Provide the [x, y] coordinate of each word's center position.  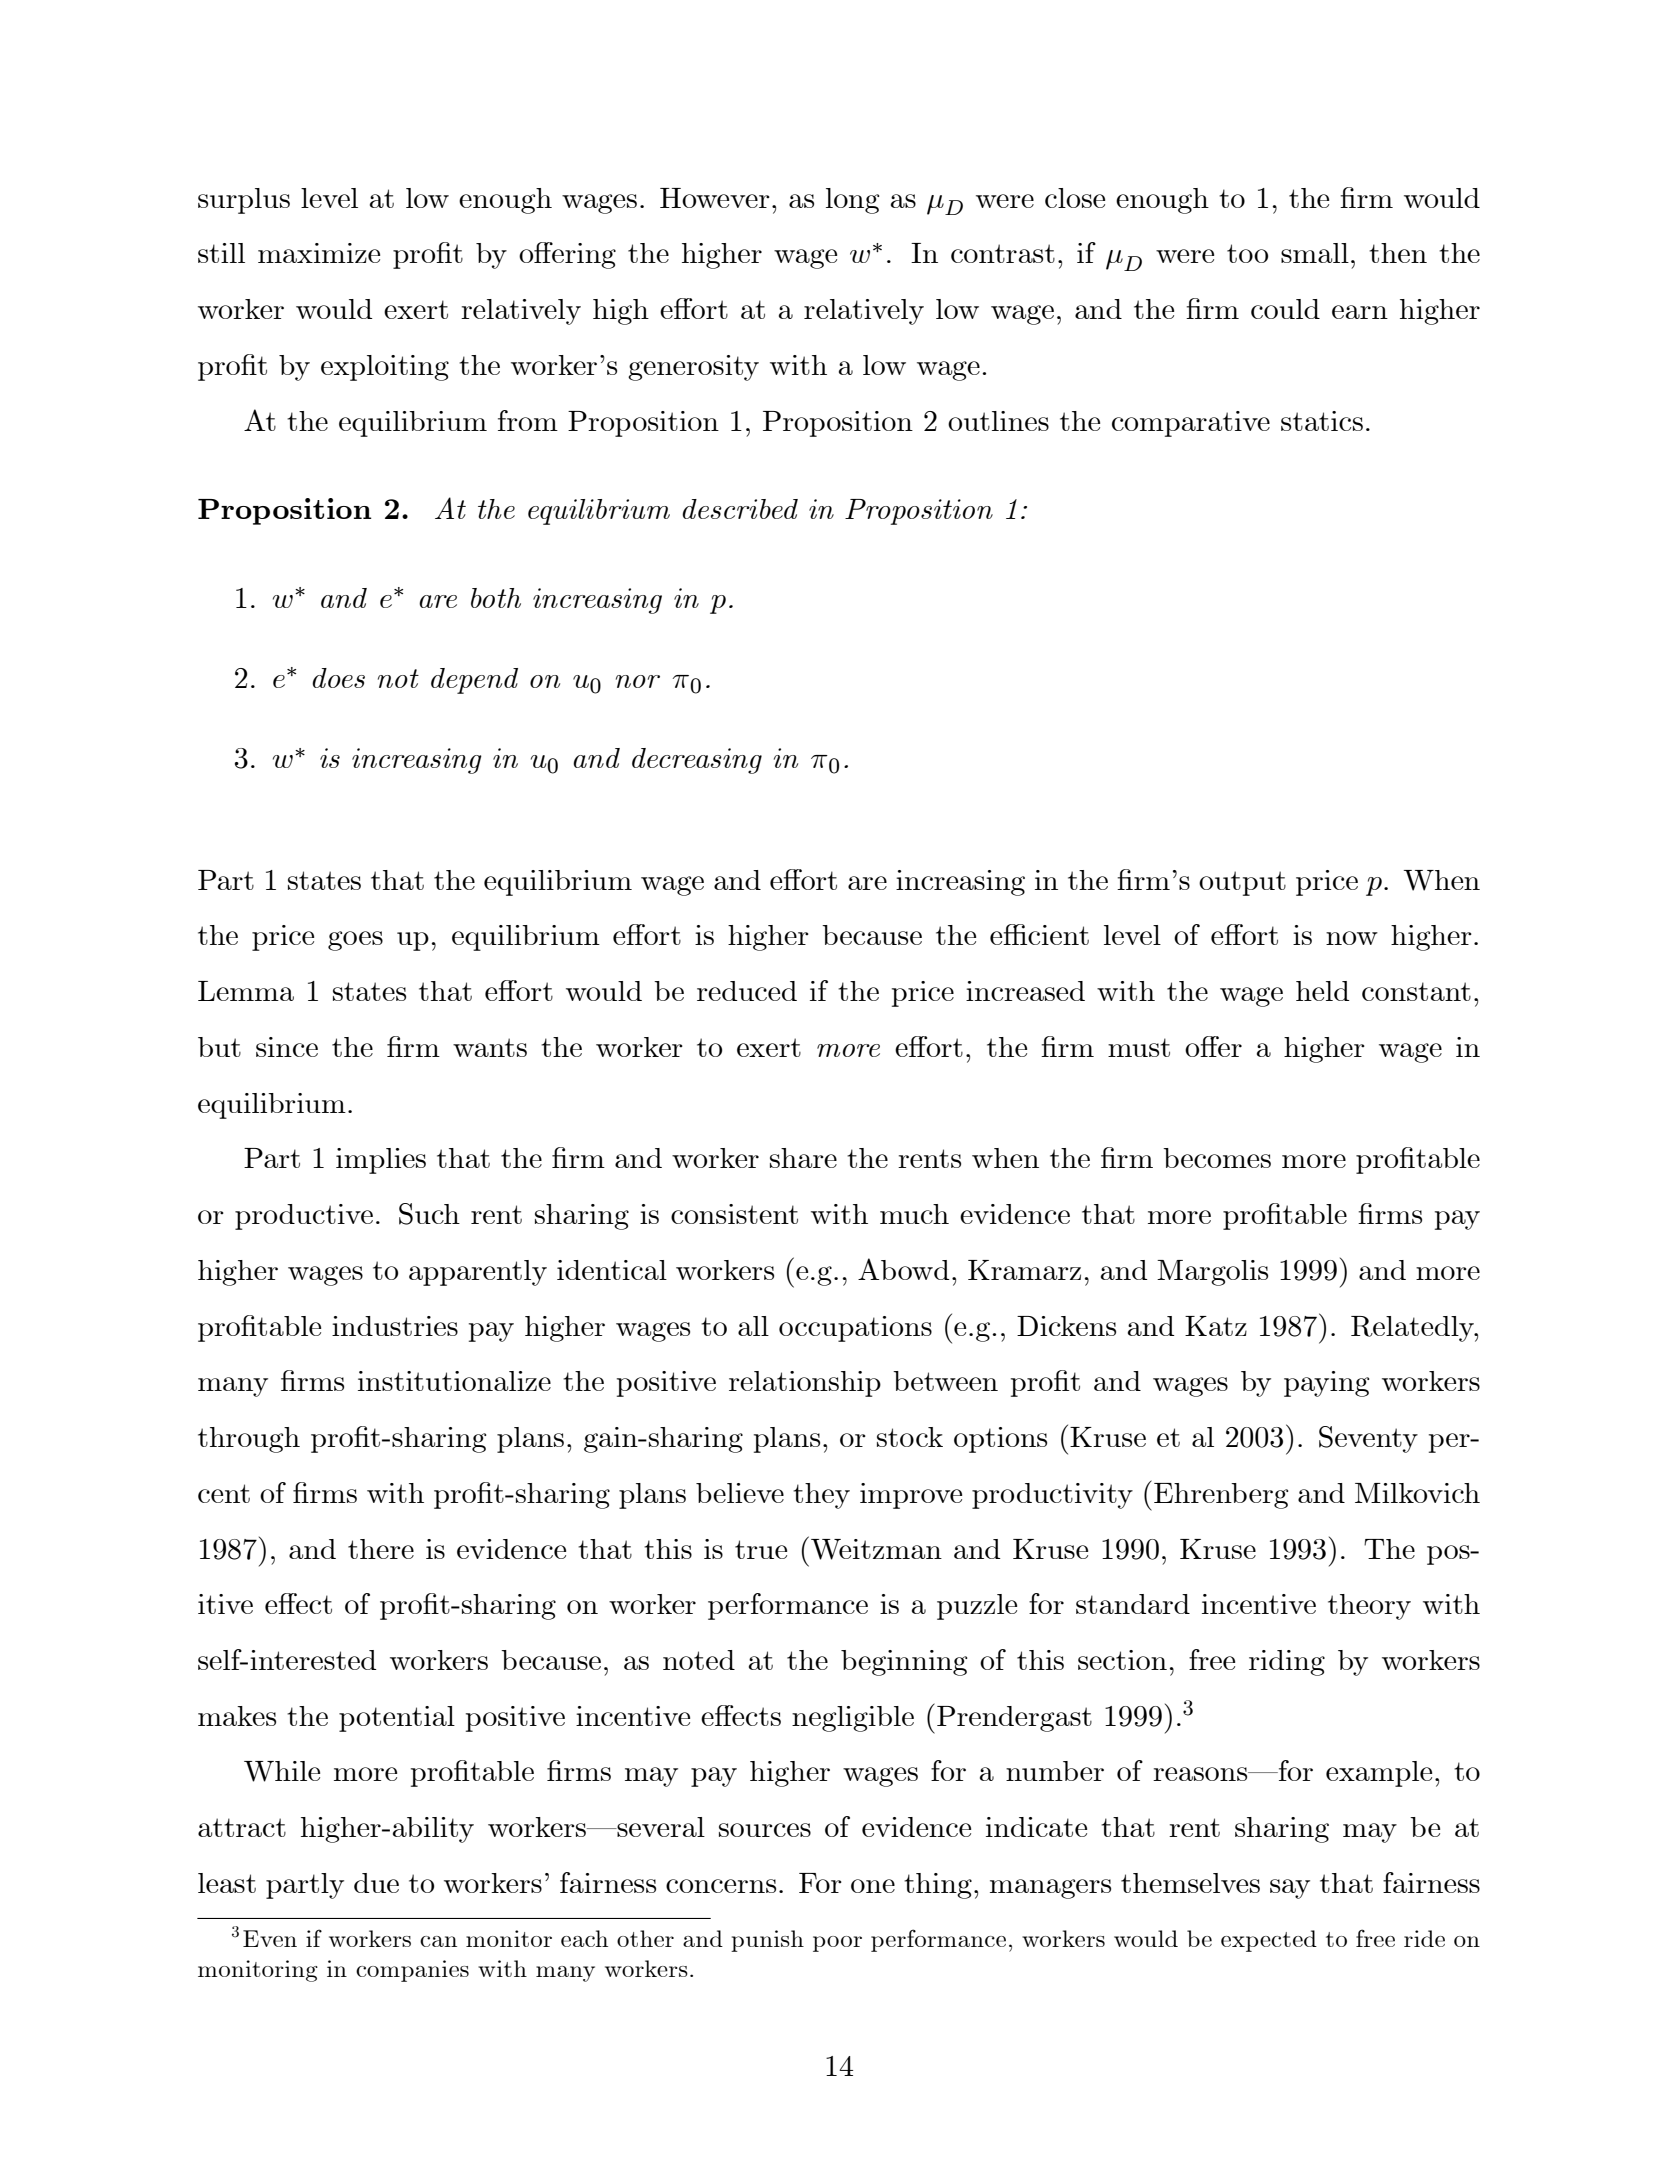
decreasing [697, 761]
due [376, 1883]
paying [1326, 1384]
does [338, 678]
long [852, 201]
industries [395, 1326]
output [1242, 883]
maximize [319, 253]
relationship [805, 1384]
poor [837, 1944]
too [1247, 253]
